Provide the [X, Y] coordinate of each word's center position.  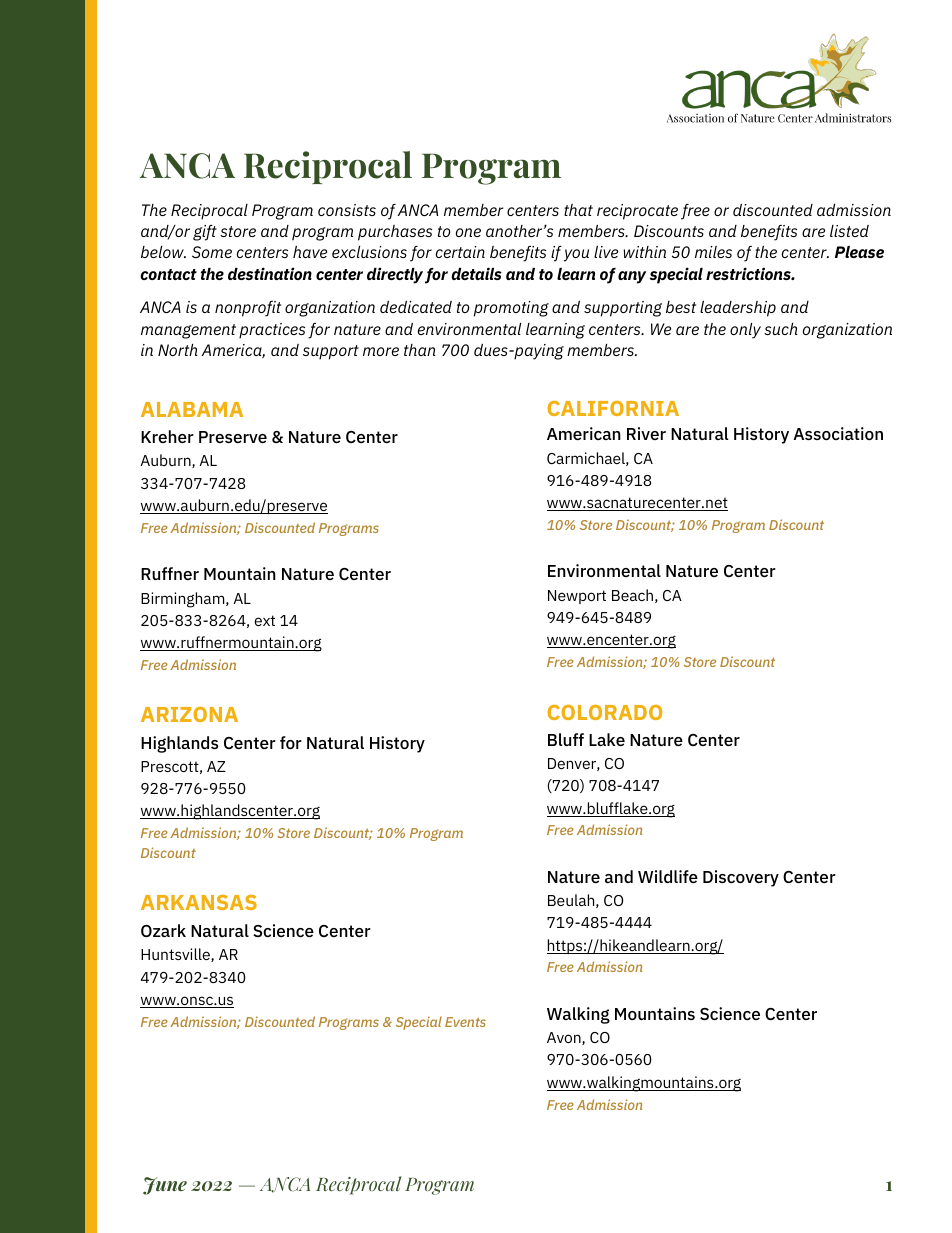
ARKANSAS [199, 902]
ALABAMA [192, 409]
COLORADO [605, 712]
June [165, 1186]
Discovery [741, 878]
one [468, 232]
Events [465, 1022]
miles [713, 252]
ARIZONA [189, 714]
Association [838, 433]
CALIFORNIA [613, 408]
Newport [577, 597]
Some [212, 252]
